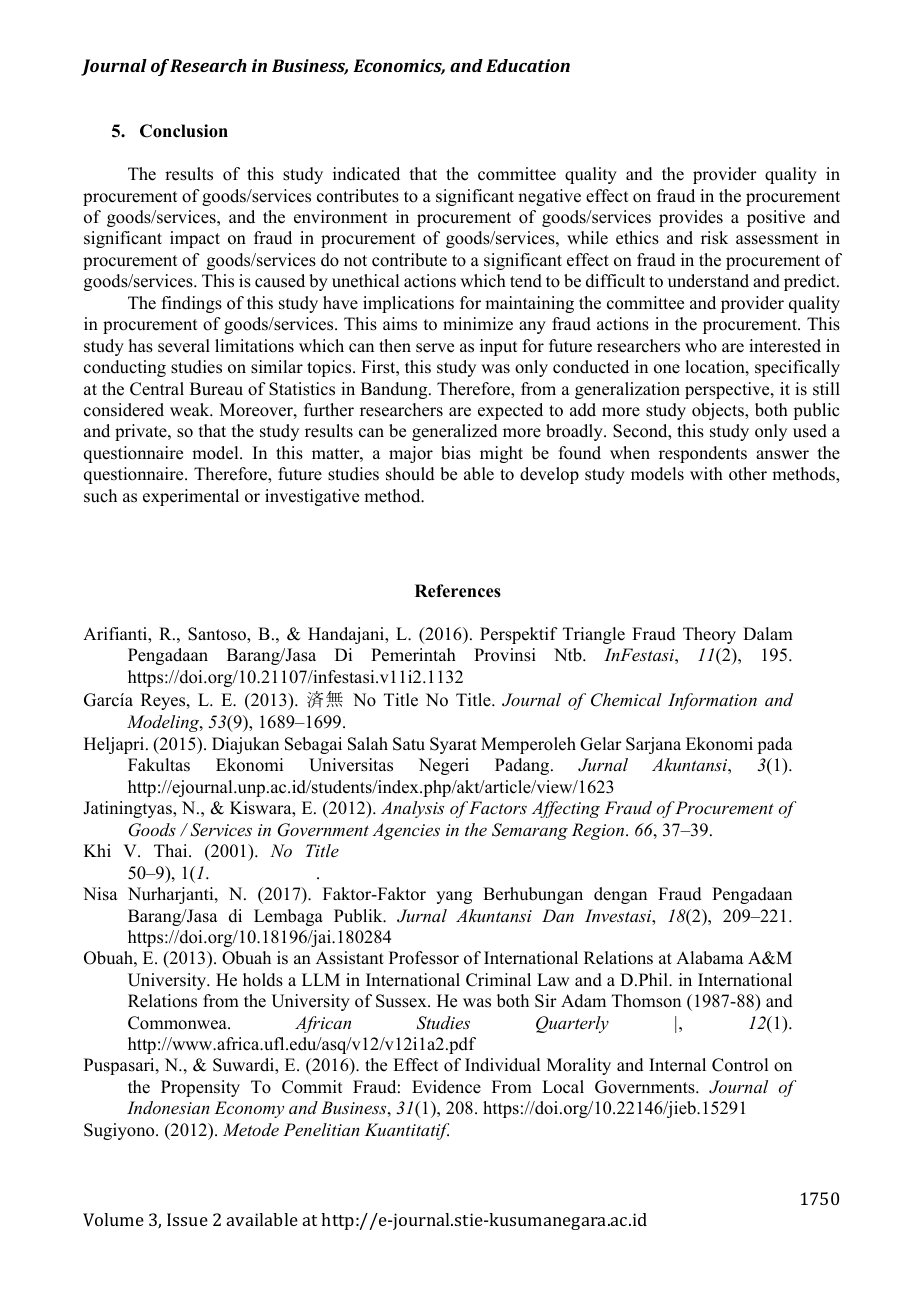 The image size is (924, 1308). What do you see at coordinates (184, 131) in the screenshot?
I see `Conclusion` at bounding box center [184, 131].
